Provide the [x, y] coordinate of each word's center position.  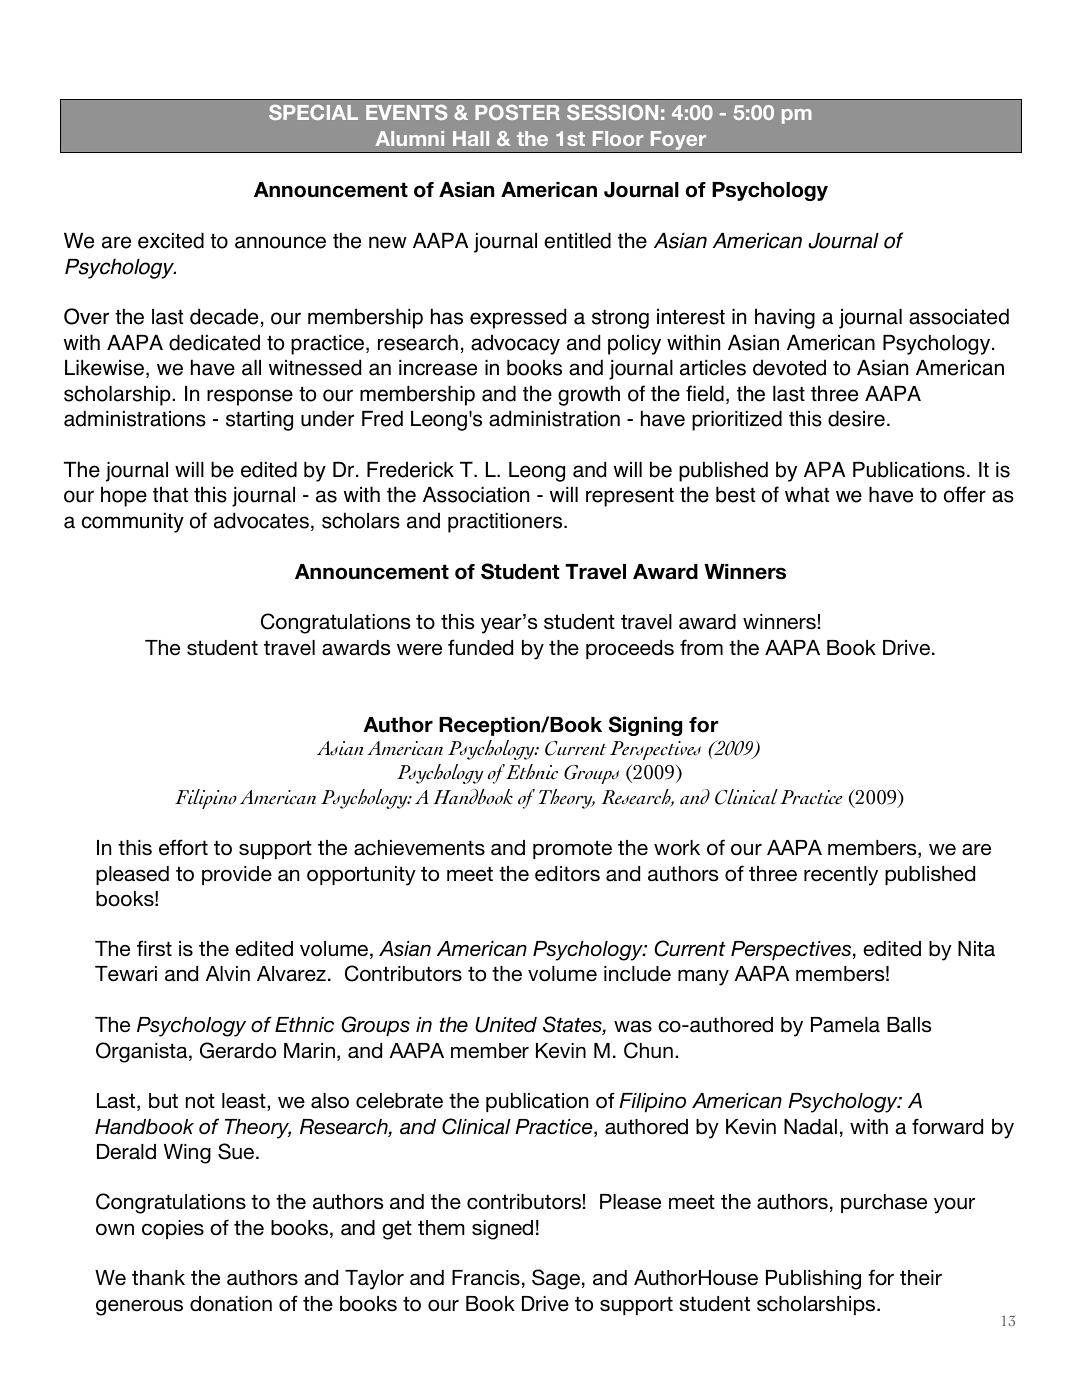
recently [841, 876]
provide [237, 875]
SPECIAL [313, 112]
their [921, 1278]
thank [158, 1278]
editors [567, 874]
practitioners [506, 523]
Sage [556, 1279]
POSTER [517, 112]
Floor [618, 138]
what [807, 494]
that [170, 494]
